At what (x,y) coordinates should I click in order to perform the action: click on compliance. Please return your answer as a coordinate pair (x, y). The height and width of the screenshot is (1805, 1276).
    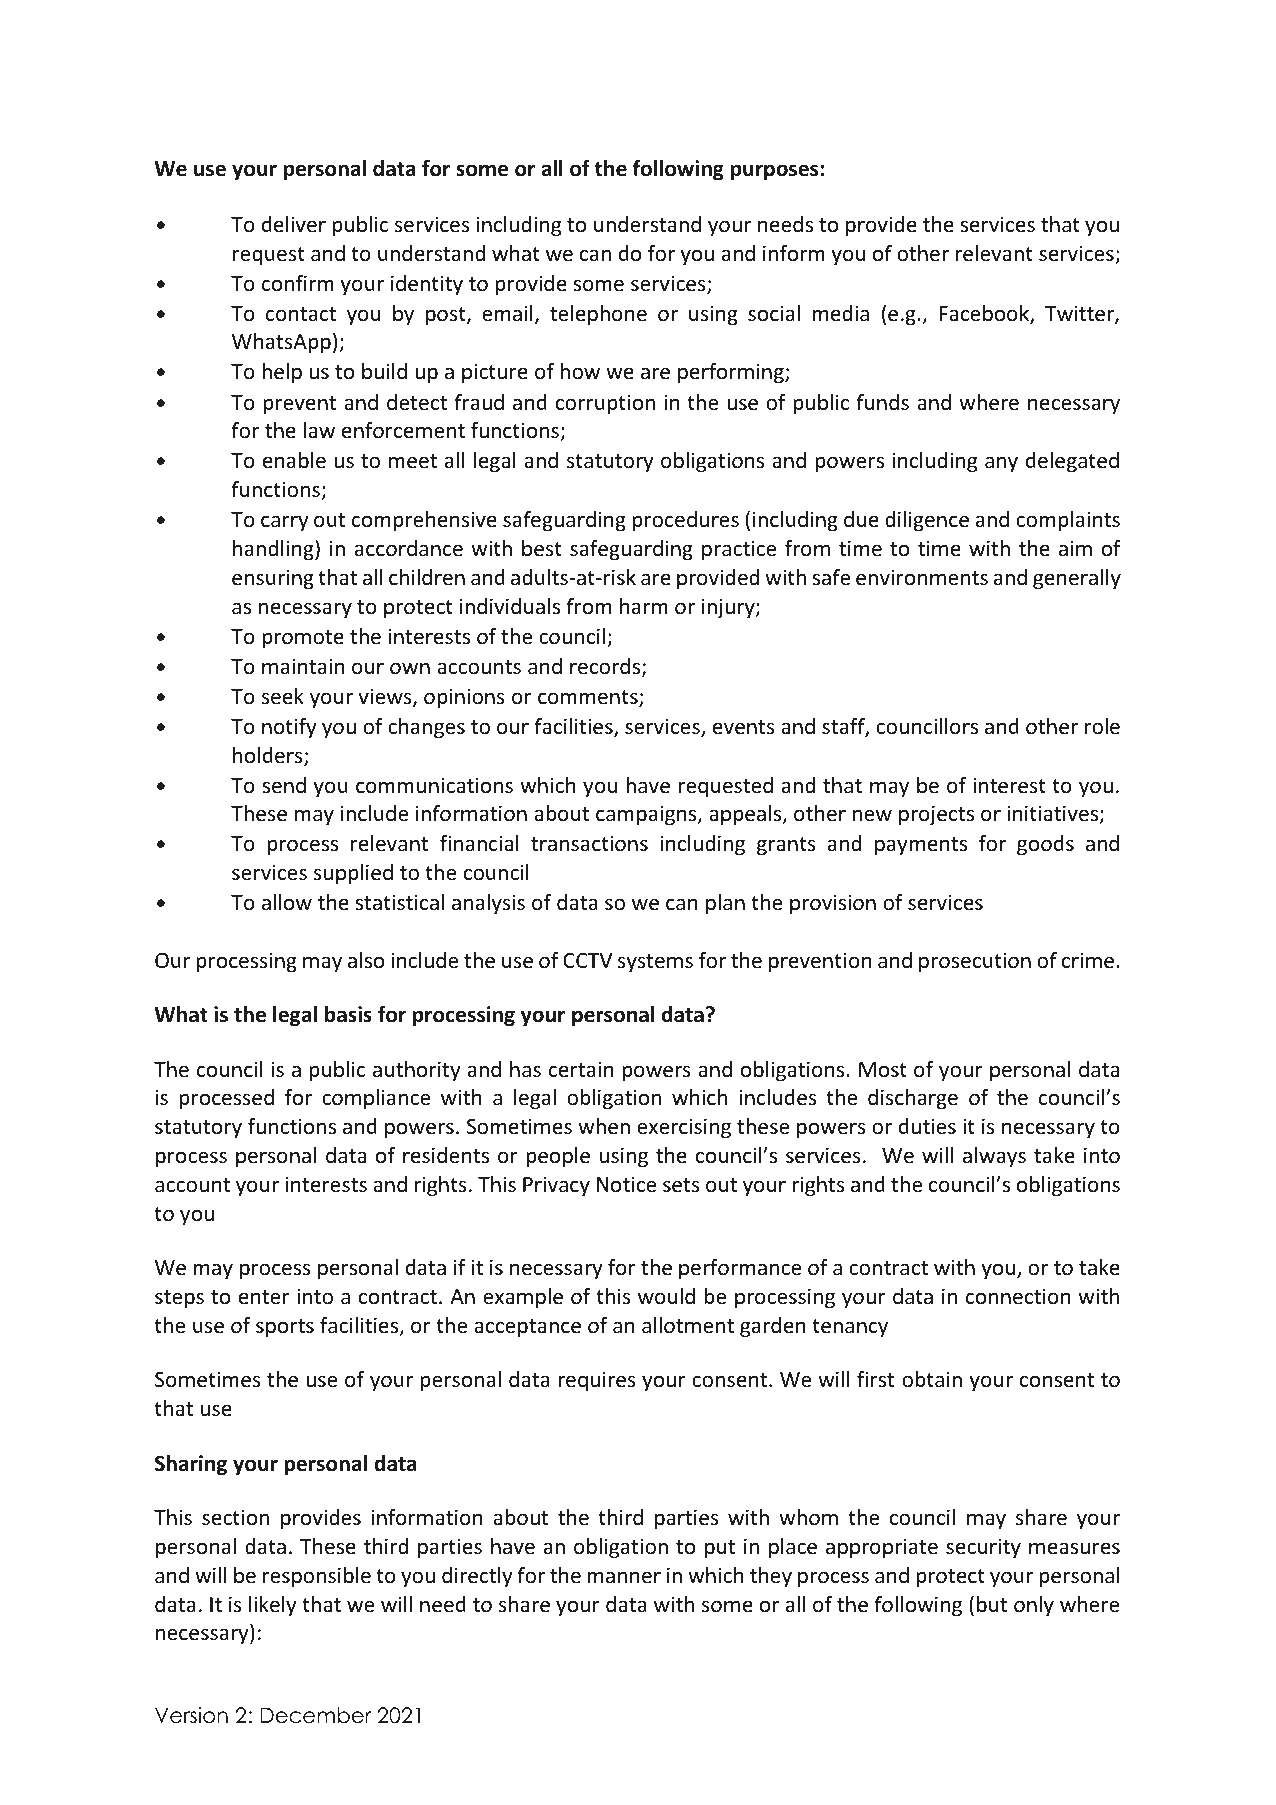
    Looking at the image, I should click on (376, 1099).
